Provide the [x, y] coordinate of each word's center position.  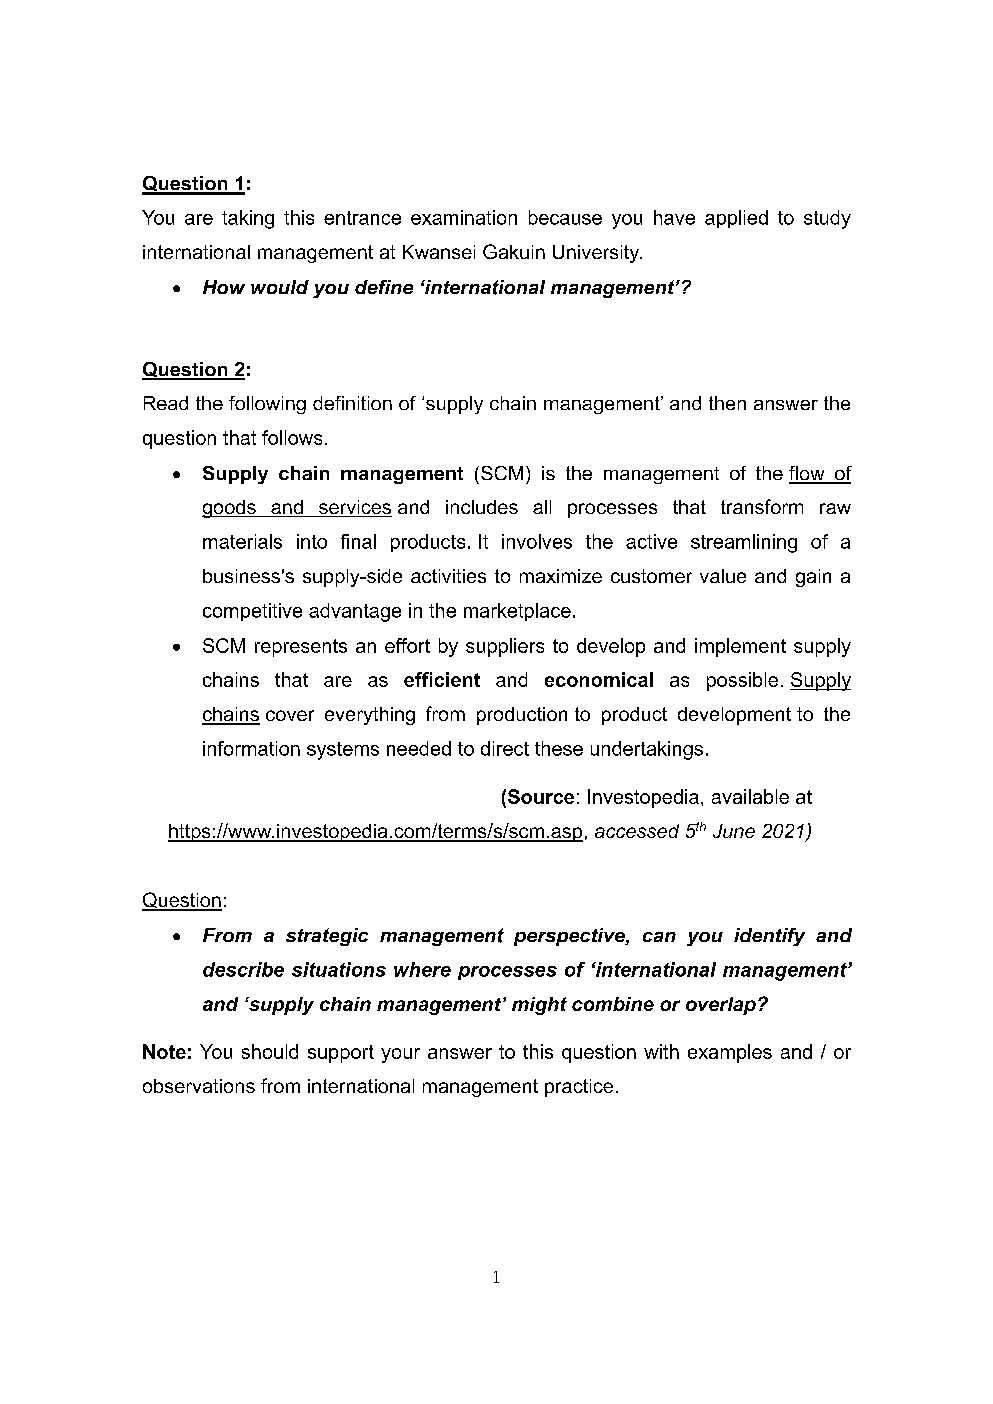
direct [505, 748]
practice [579, 1088]
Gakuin [514, 251]
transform [762, 506]
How [224, 287]
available [750, 796]
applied [736, 219]
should [270, 1051]
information [251, 748]
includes [482, 507]
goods [230, 509]
